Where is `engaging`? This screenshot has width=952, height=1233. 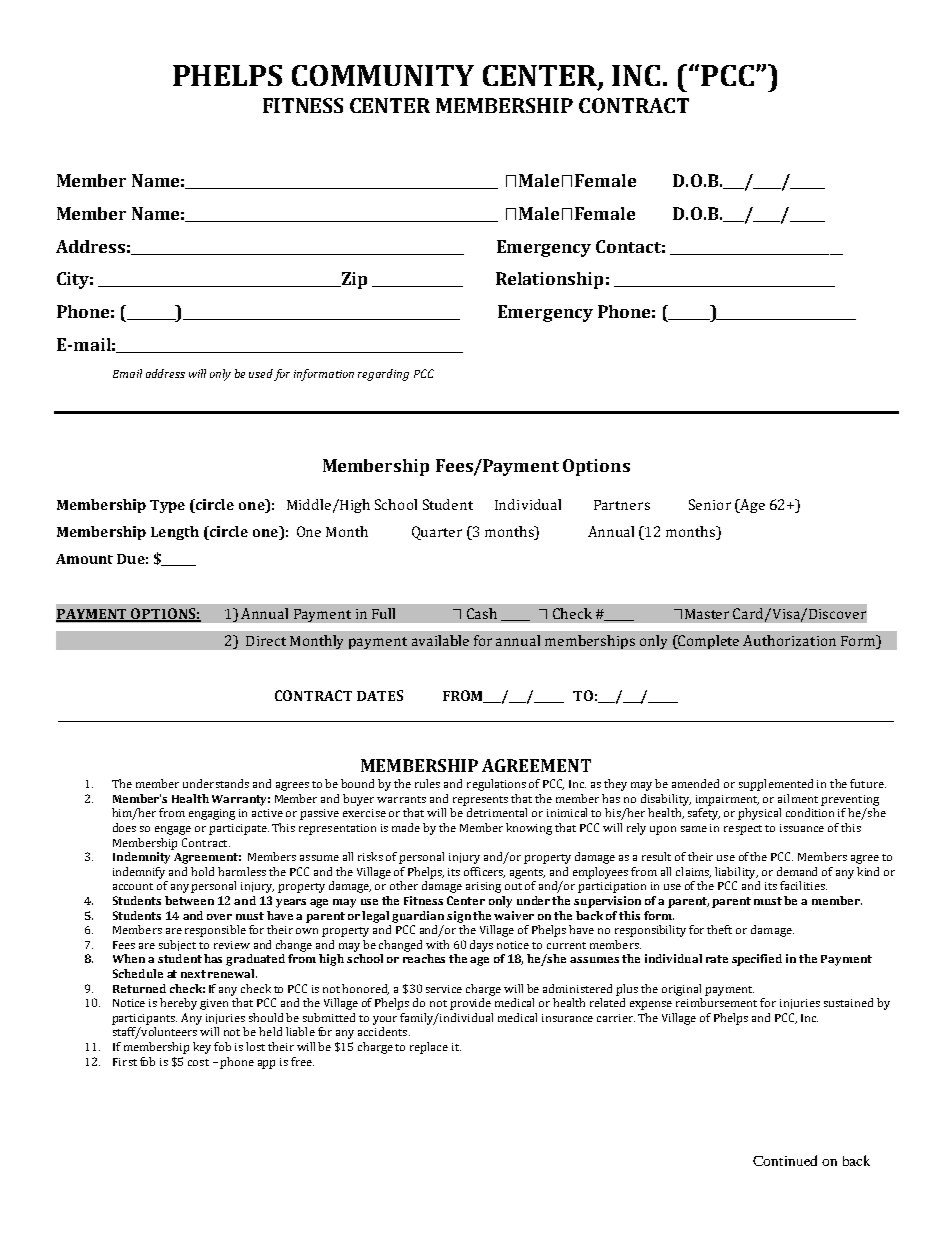 engaging is located at coordinates (212, 814).
